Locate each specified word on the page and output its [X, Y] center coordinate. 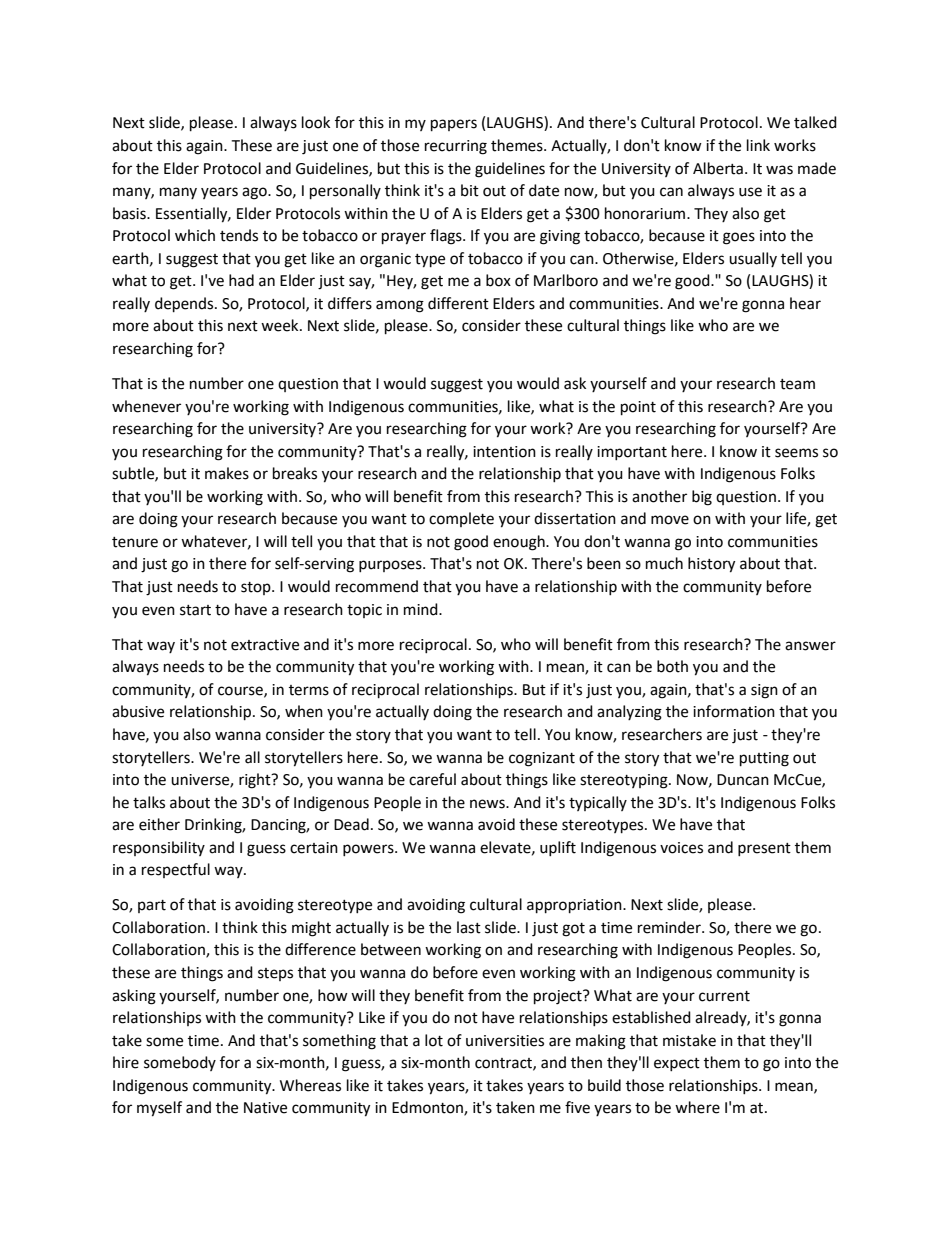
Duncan [743, 780]
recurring [456, 147]
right [256, 781]
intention [504, 452]
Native [265, 1108]
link [758, 145]
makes [227, 473]
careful [432, 779]
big [702, 498]
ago [255, 193]
